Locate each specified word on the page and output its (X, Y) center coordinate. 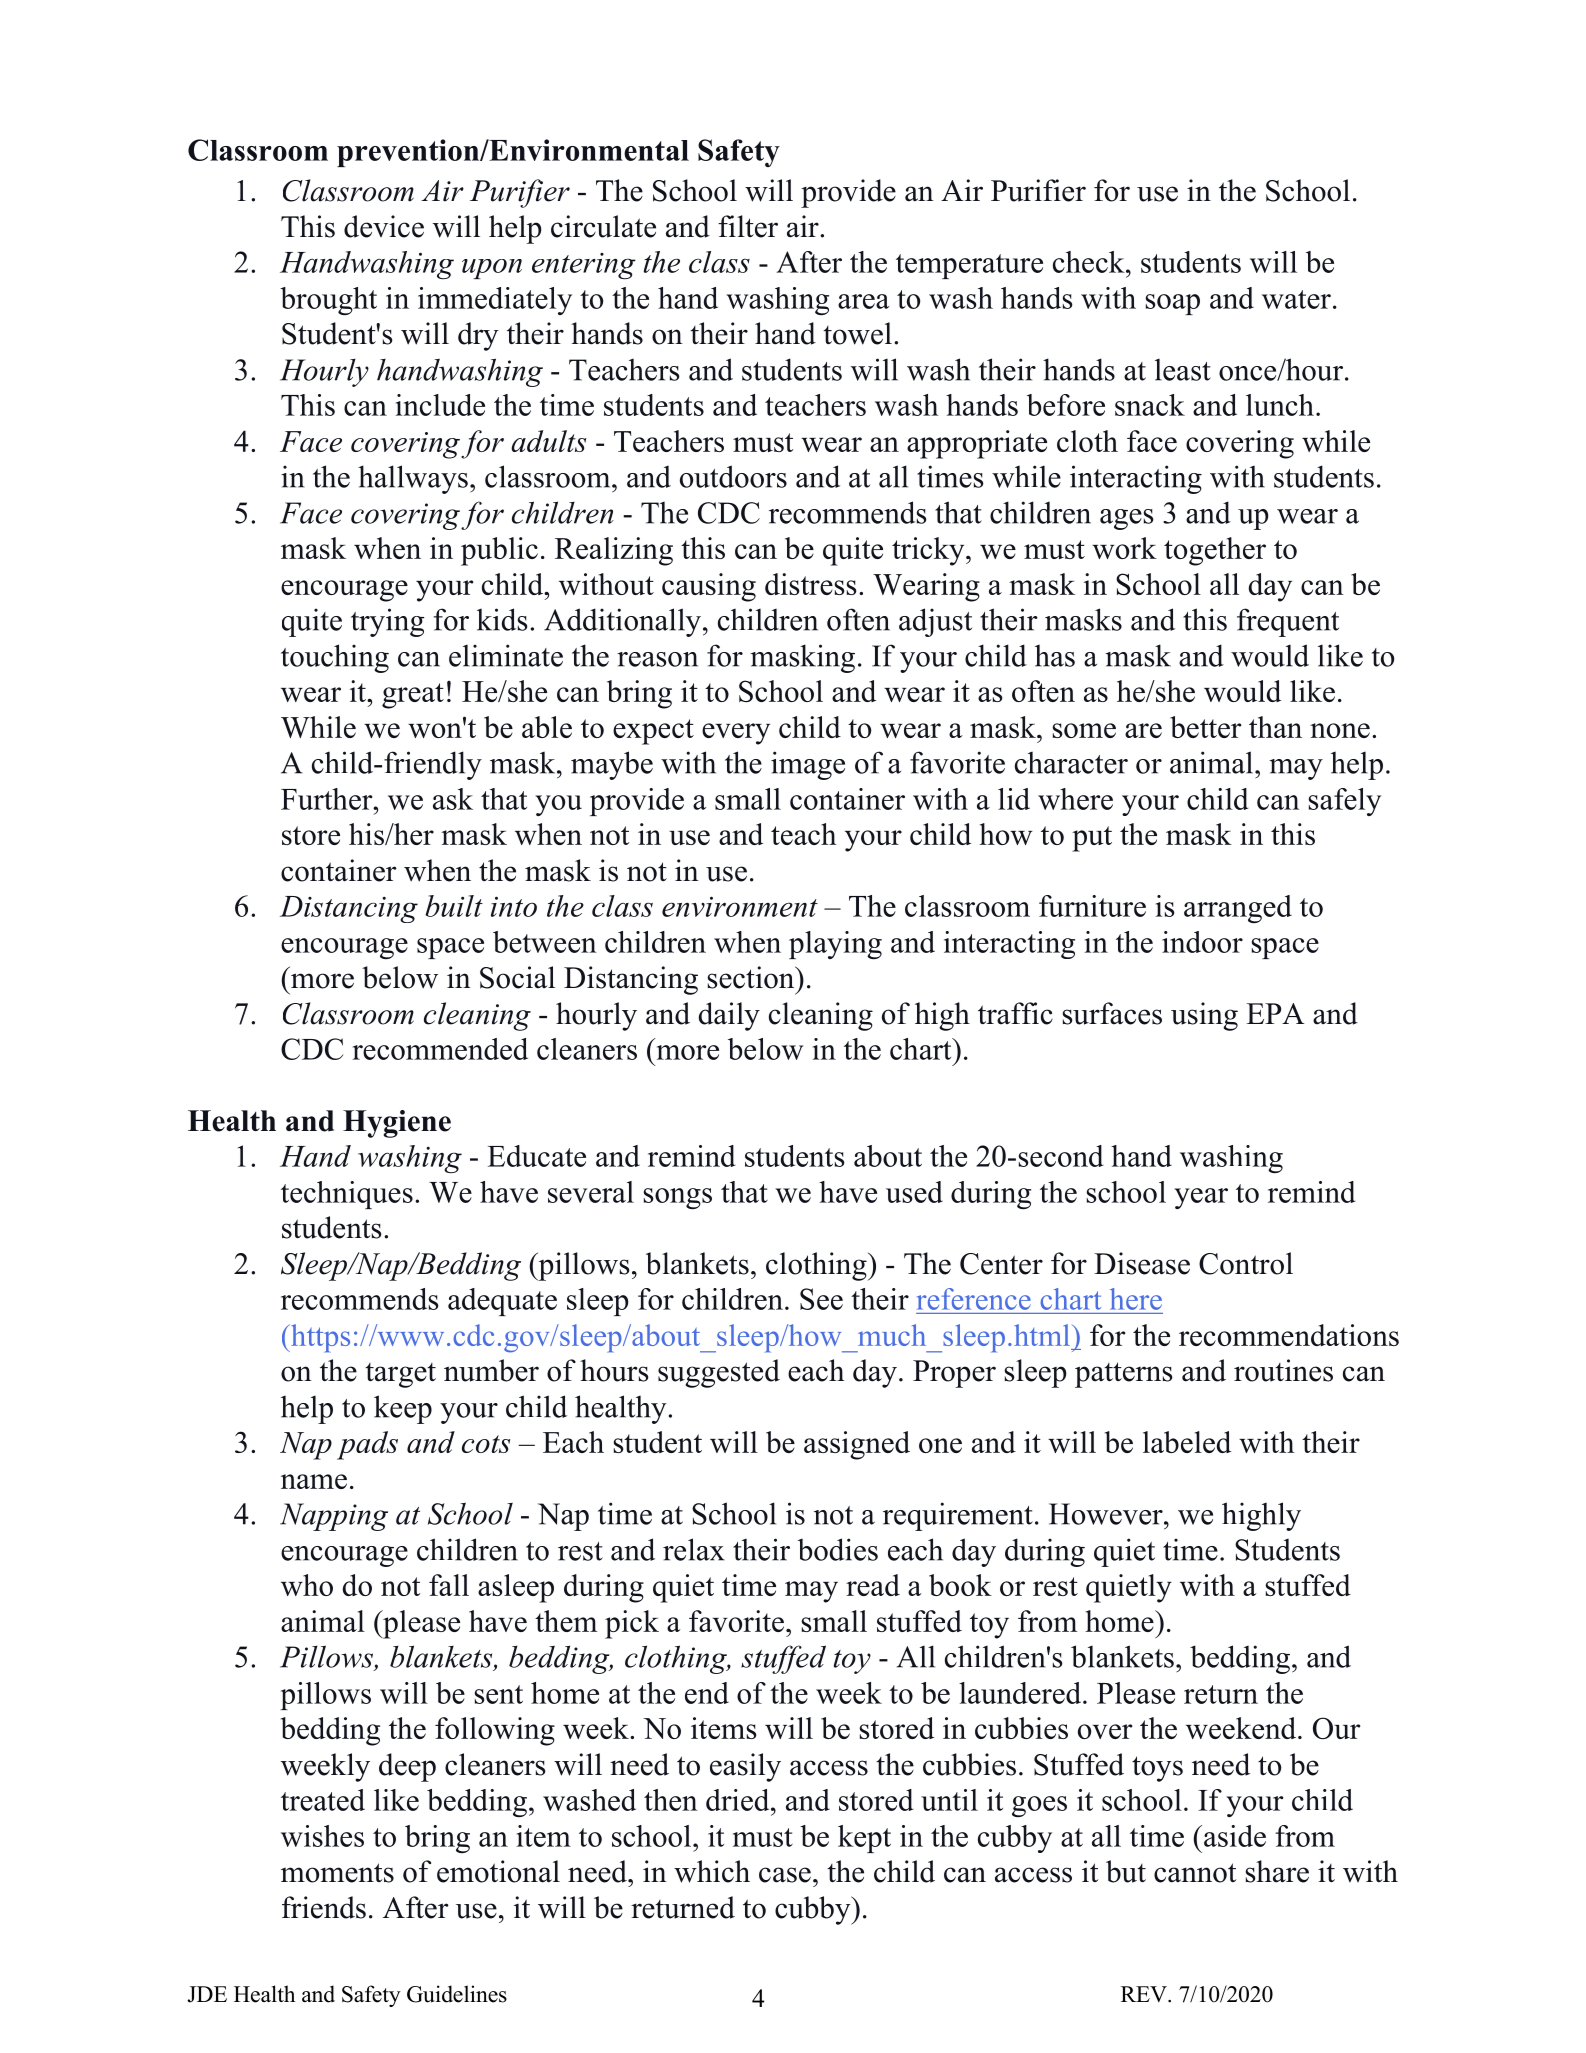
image (808, 765)
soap (1173, 304)
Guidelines (457, 1994)
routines (1283, 1370)
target (400, 1375)
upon (492, 269)
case (785, 1875)
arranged (1238, 909)
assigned (857, 1445)
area (863, 301)
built (454, 906)
